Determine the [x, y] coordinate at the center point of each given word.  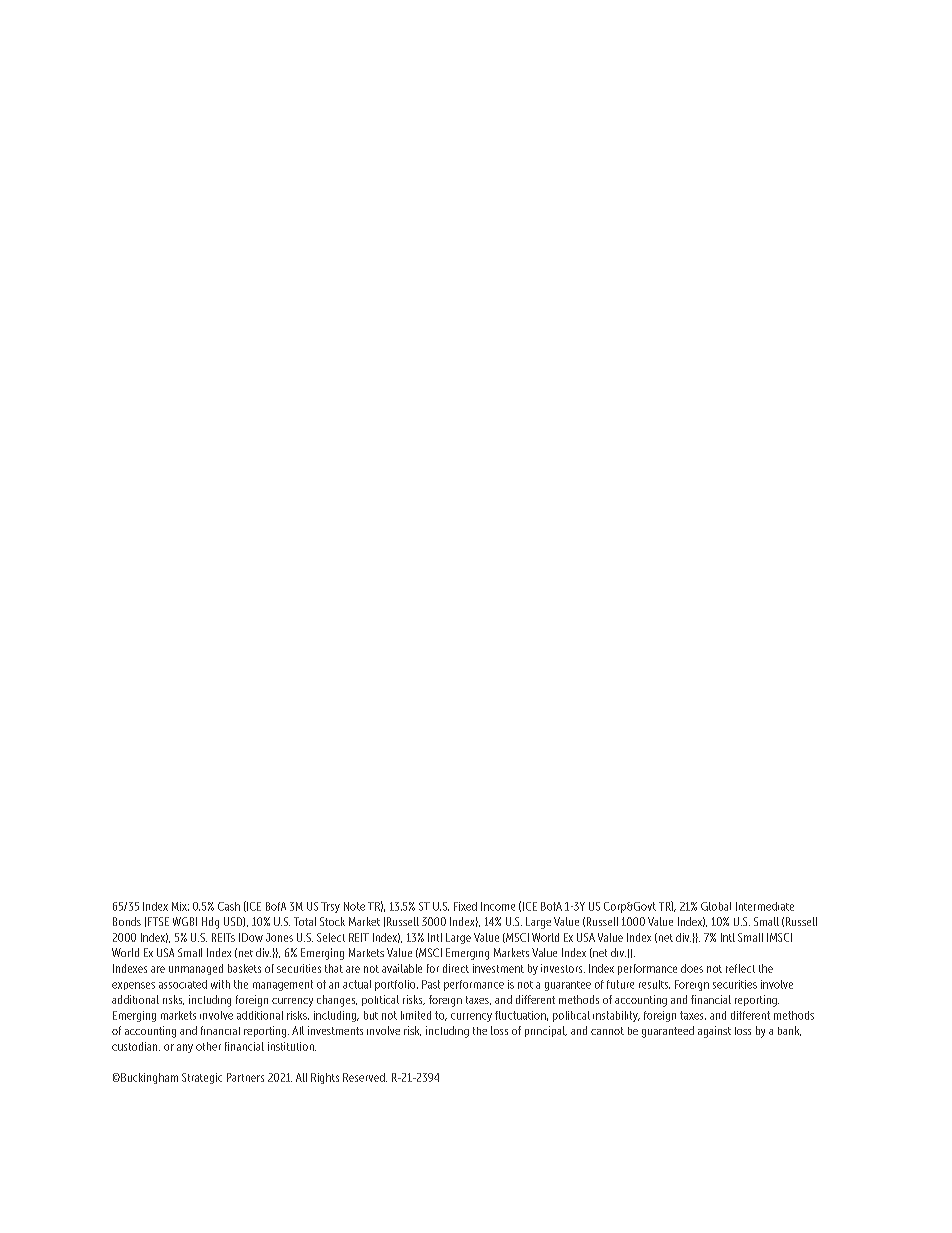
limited [416, 1015]
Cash [229, 906]
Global [716, 906]
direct [456, 968]
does [692, 968]
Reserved [365, 1077]
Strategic [202, 1078]
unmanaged [196, 969]
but [371, 1015]
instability [616, 1016]
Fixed [465, 906]
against [714, 1032]
